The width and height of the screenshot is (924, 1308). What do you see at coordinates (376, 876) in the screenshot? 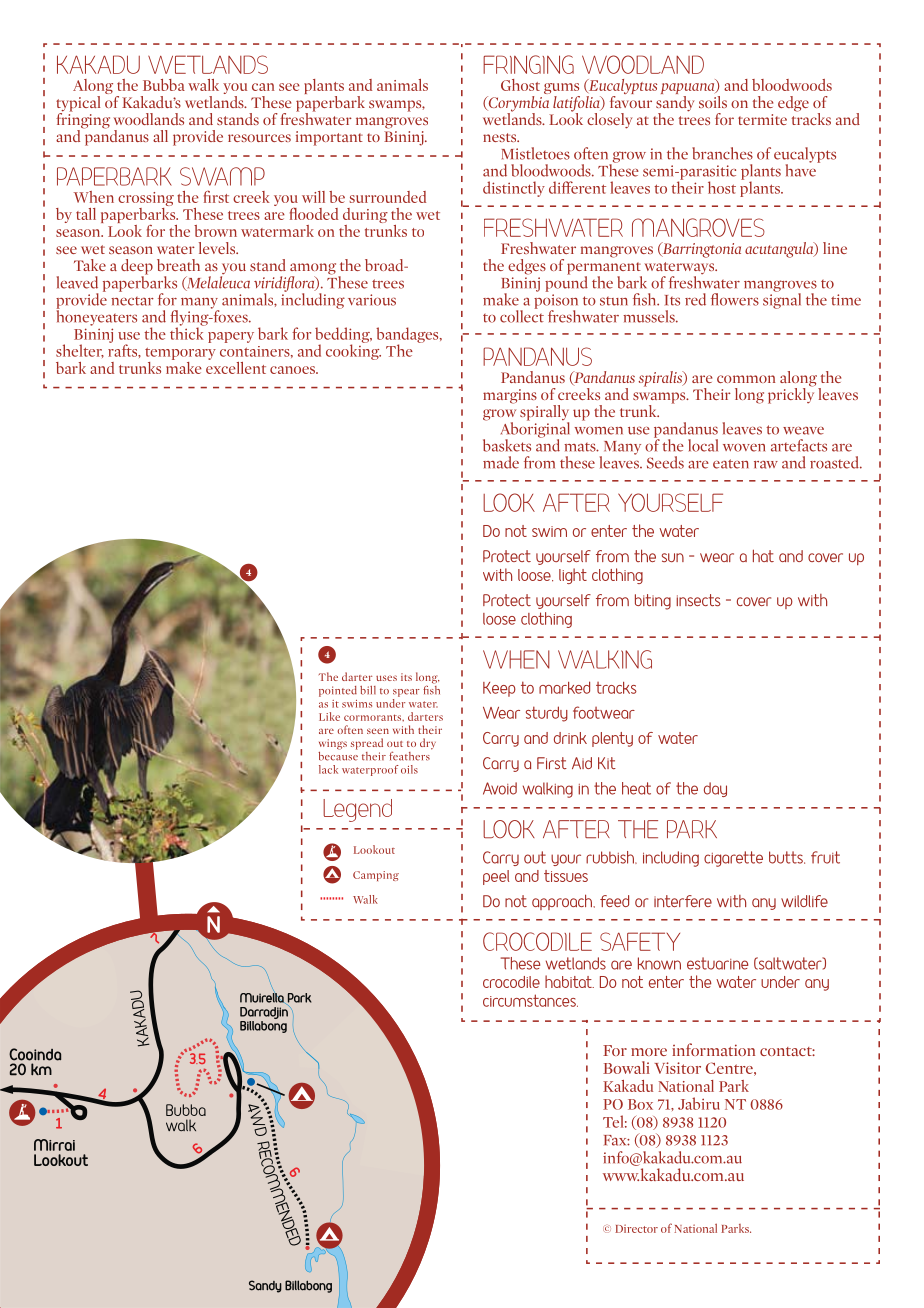
I see `Camping` at bounding box center [376, 876].
